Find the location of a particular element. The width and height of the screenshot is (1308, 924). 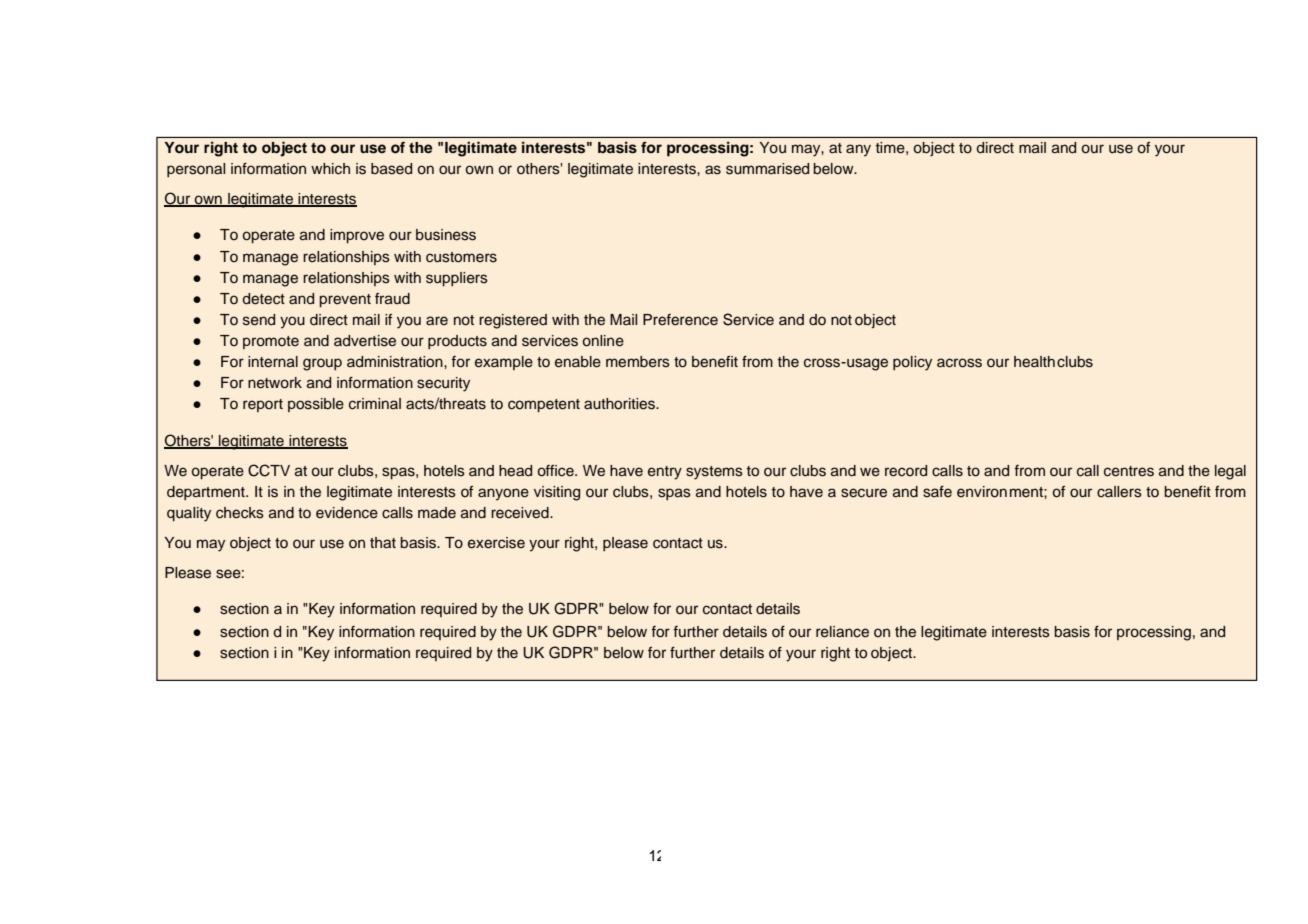

possible is located at coordinates (316, 405).
